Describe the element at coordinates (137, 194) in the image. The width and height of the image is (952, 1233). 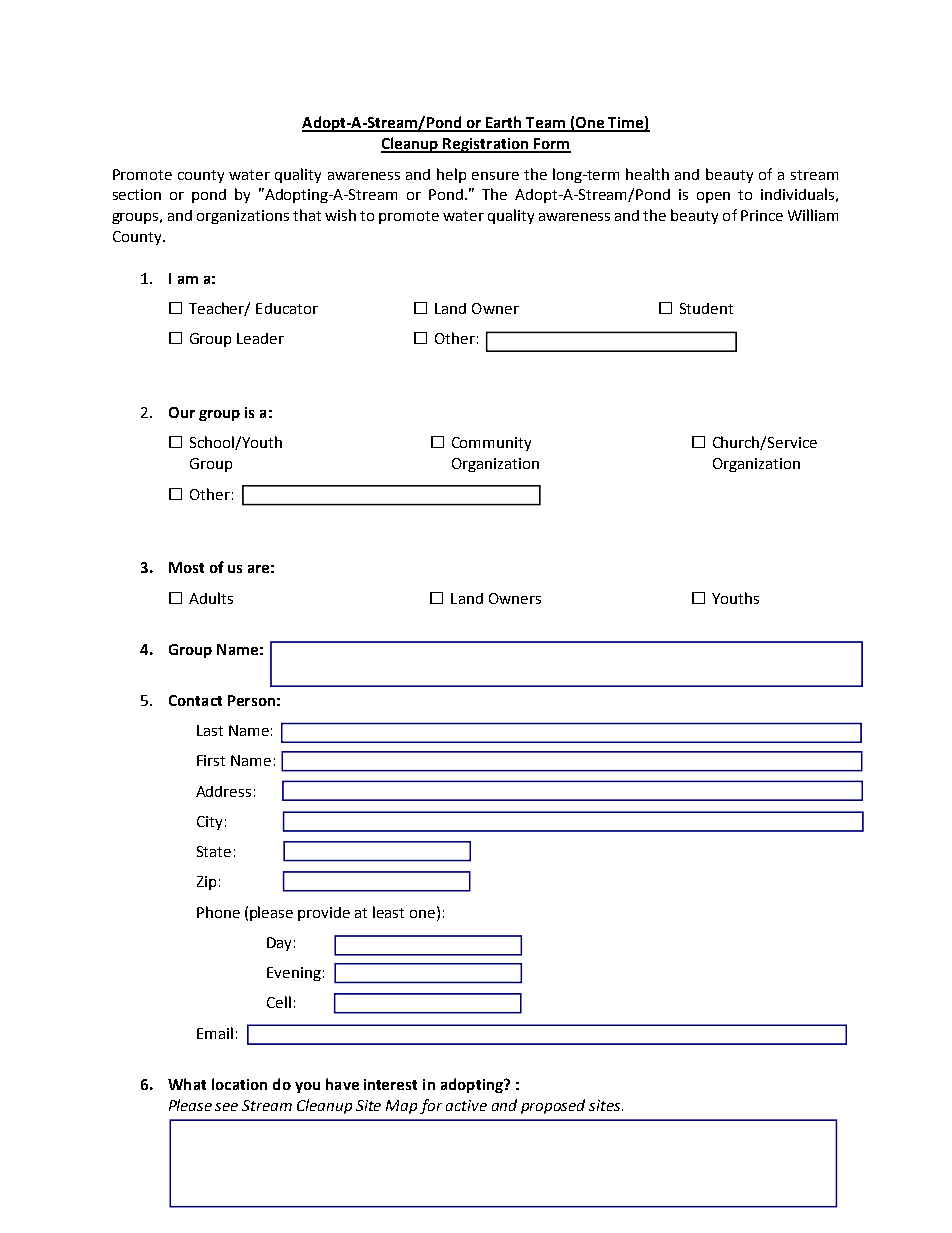
I see `section` at that location.
